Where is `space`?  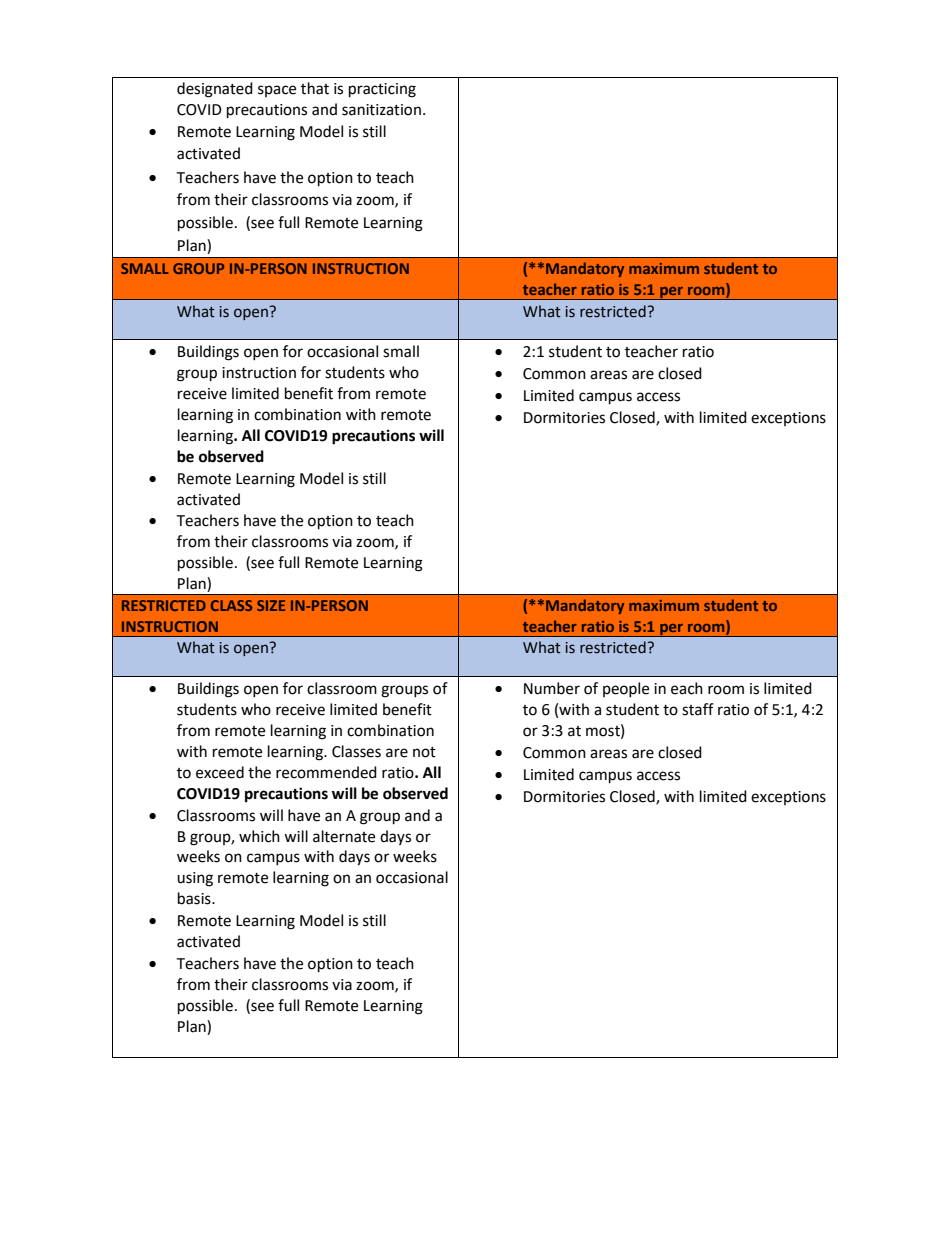
space is located at coordinates (277, 91).
